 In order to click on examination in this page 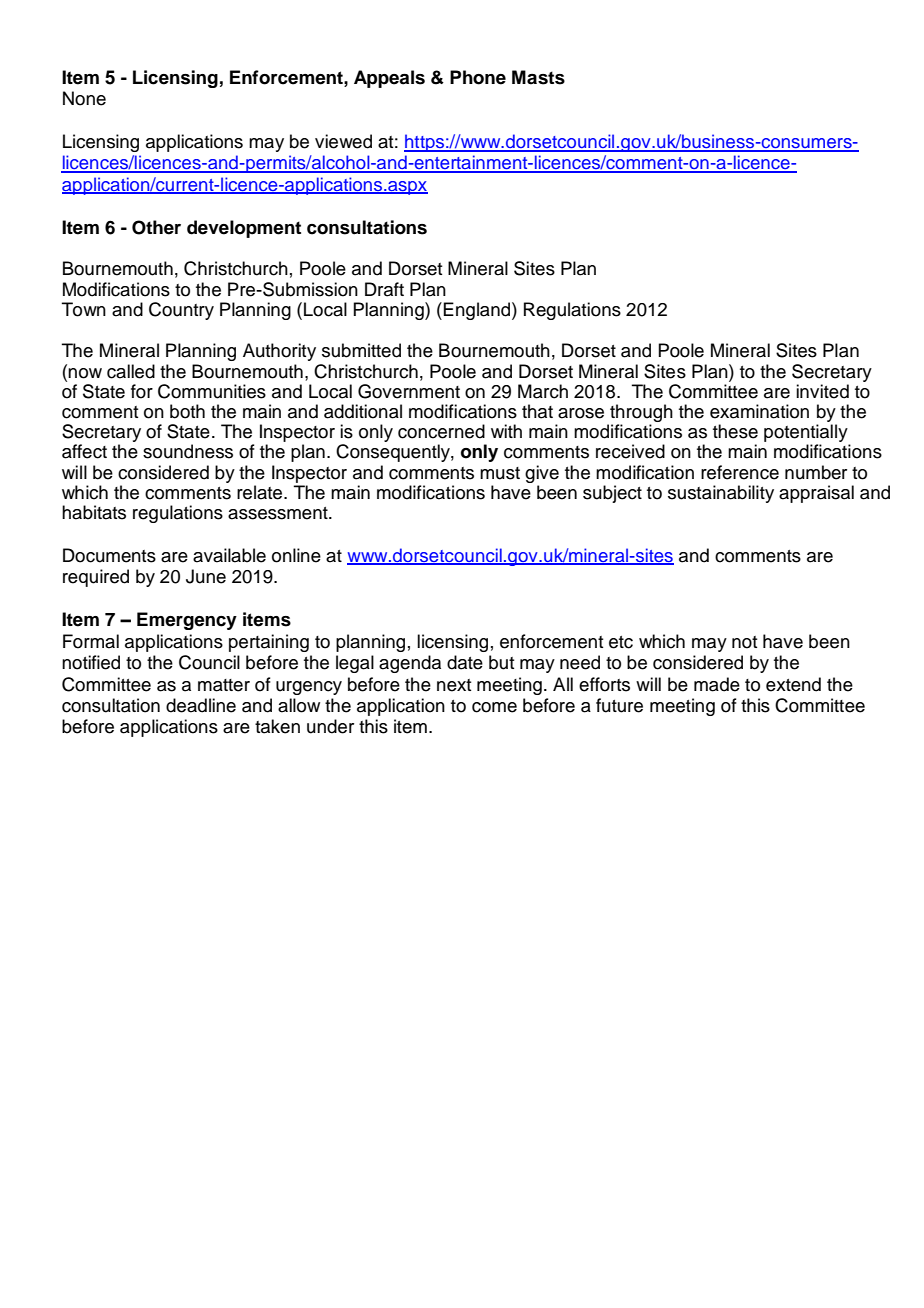, I will do `click(759, 411)`.
